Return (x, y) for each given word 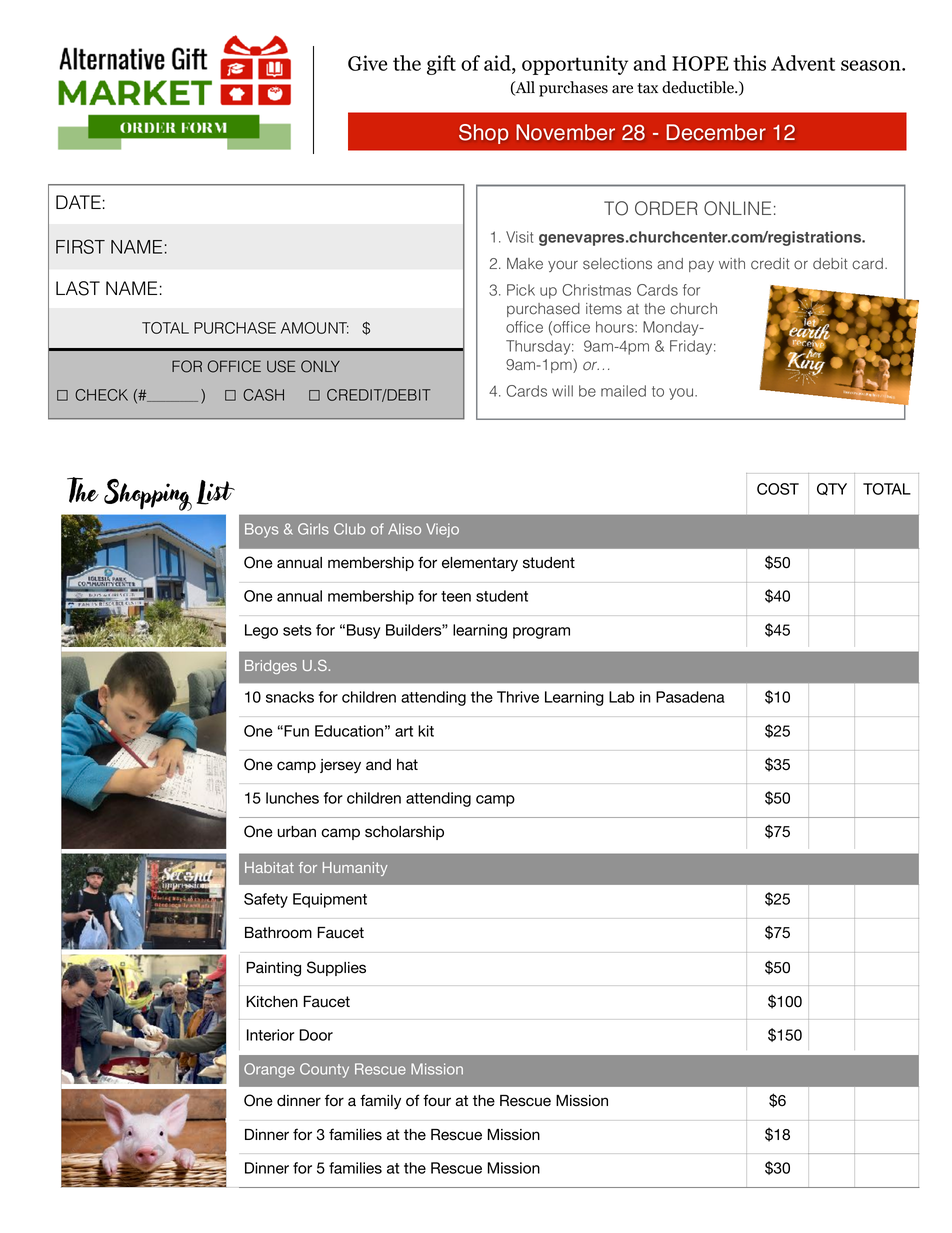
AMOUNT (315, 328)
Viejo (442, 530)
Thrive (518, 697)
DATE (78, 202)
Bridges (271, 667)
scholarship (404, 833)
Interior (270, 1035)
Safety (266, 900)
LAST (78, 288)
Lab (622, 697)
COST (778, 489)
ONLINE (737, 208)
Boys (261, 530)
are (622, 89)
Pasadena (690, 697)
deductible (699, 87)
